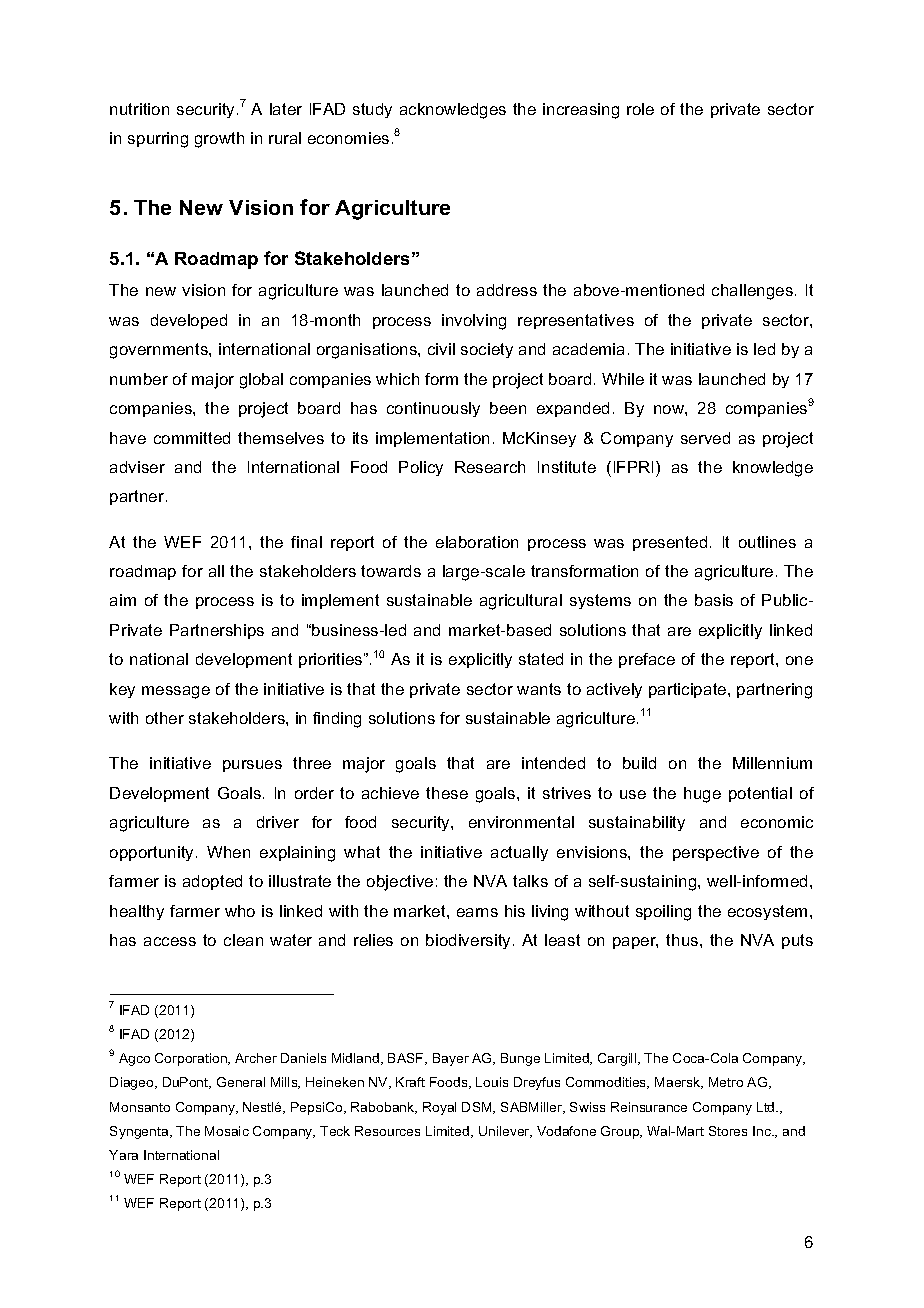 The width and height of the document is (924, 1308). Describe the element at coordinates (705, 438) in the document. I see `served` at that location.
